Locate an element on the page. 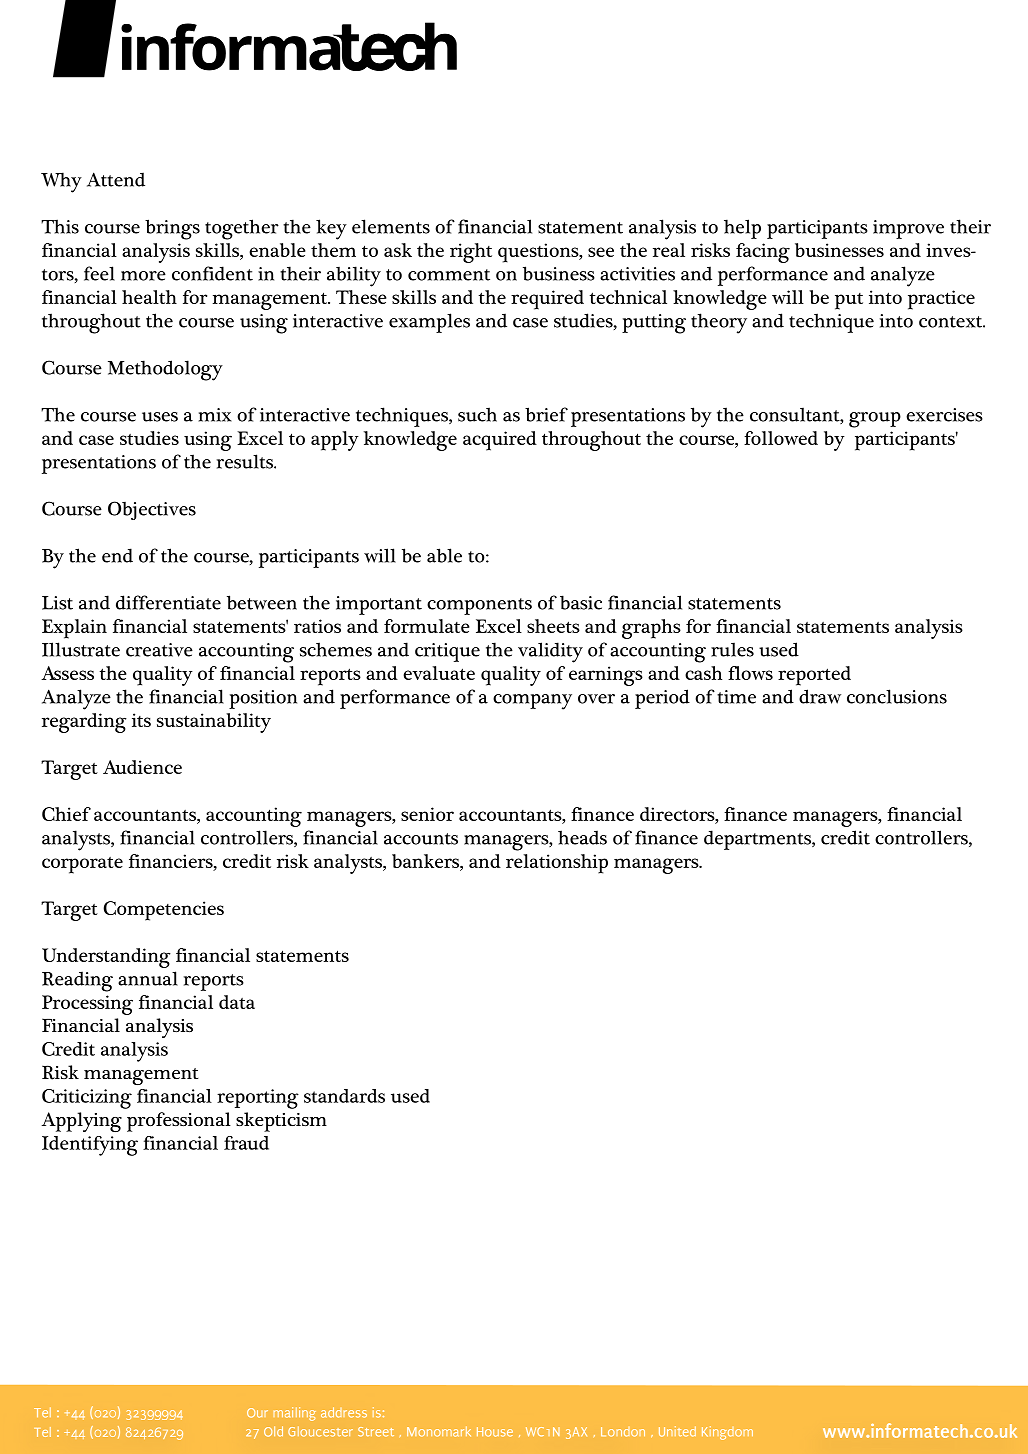 The width and height of the page is (1028, 1454). Objectives is located at coordinates (152, 510).
